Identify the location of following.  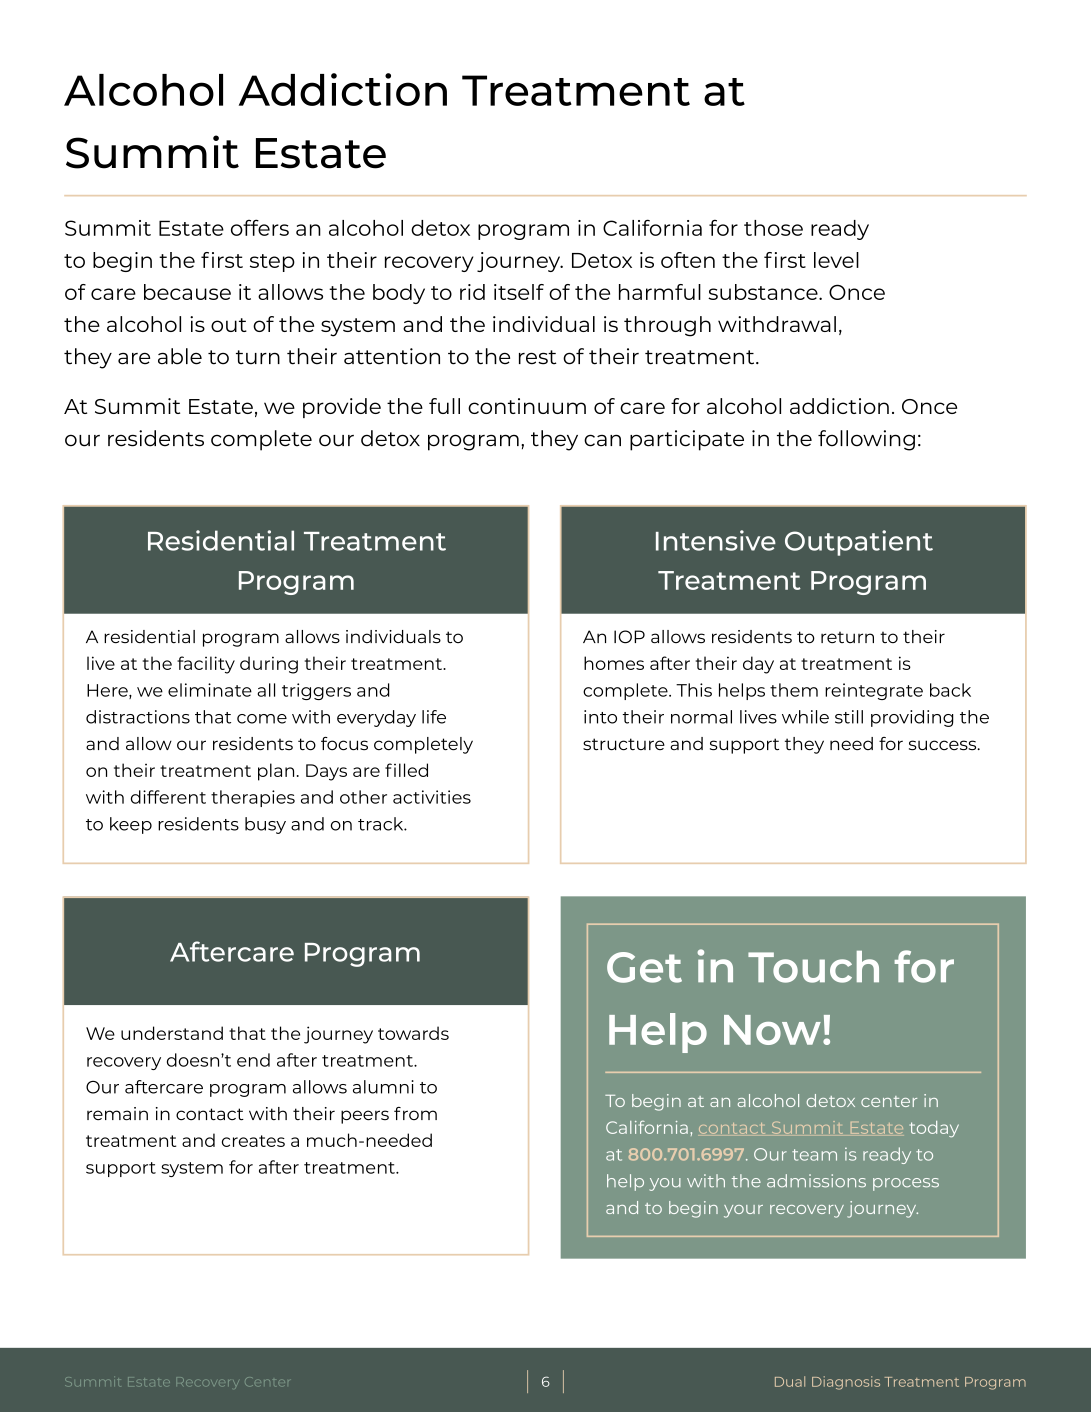
(866, 440).
